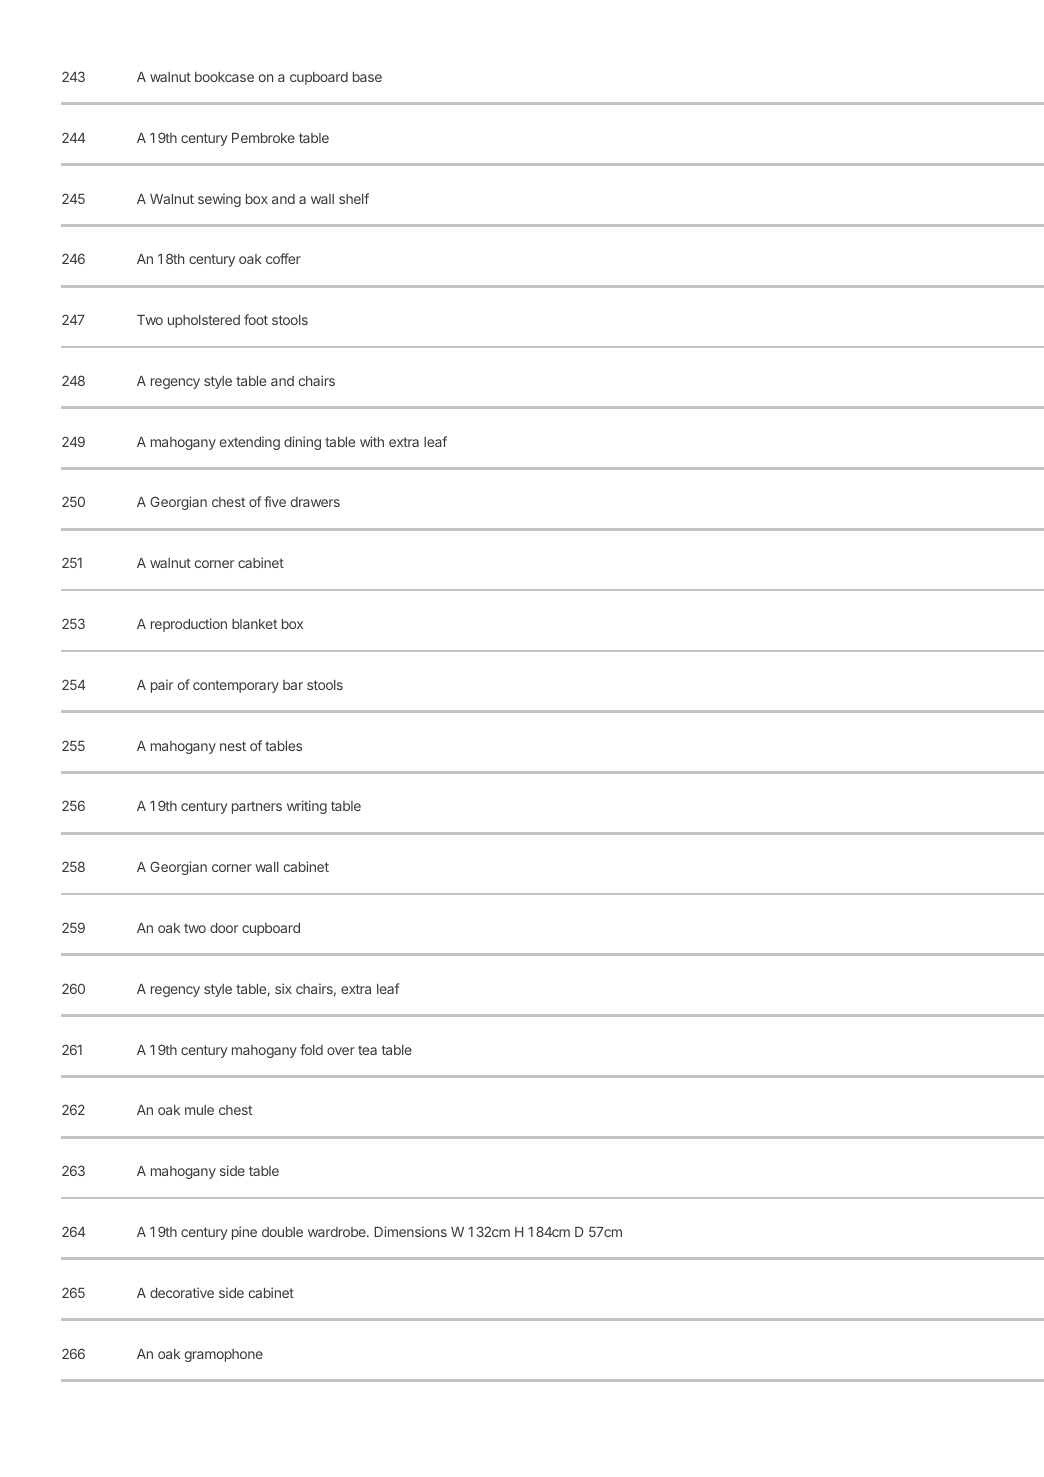 The width and height of the page is (1044, 1477). Describe the element at coordinates (182, 1292) in the page. I see `decorative` at that location.
